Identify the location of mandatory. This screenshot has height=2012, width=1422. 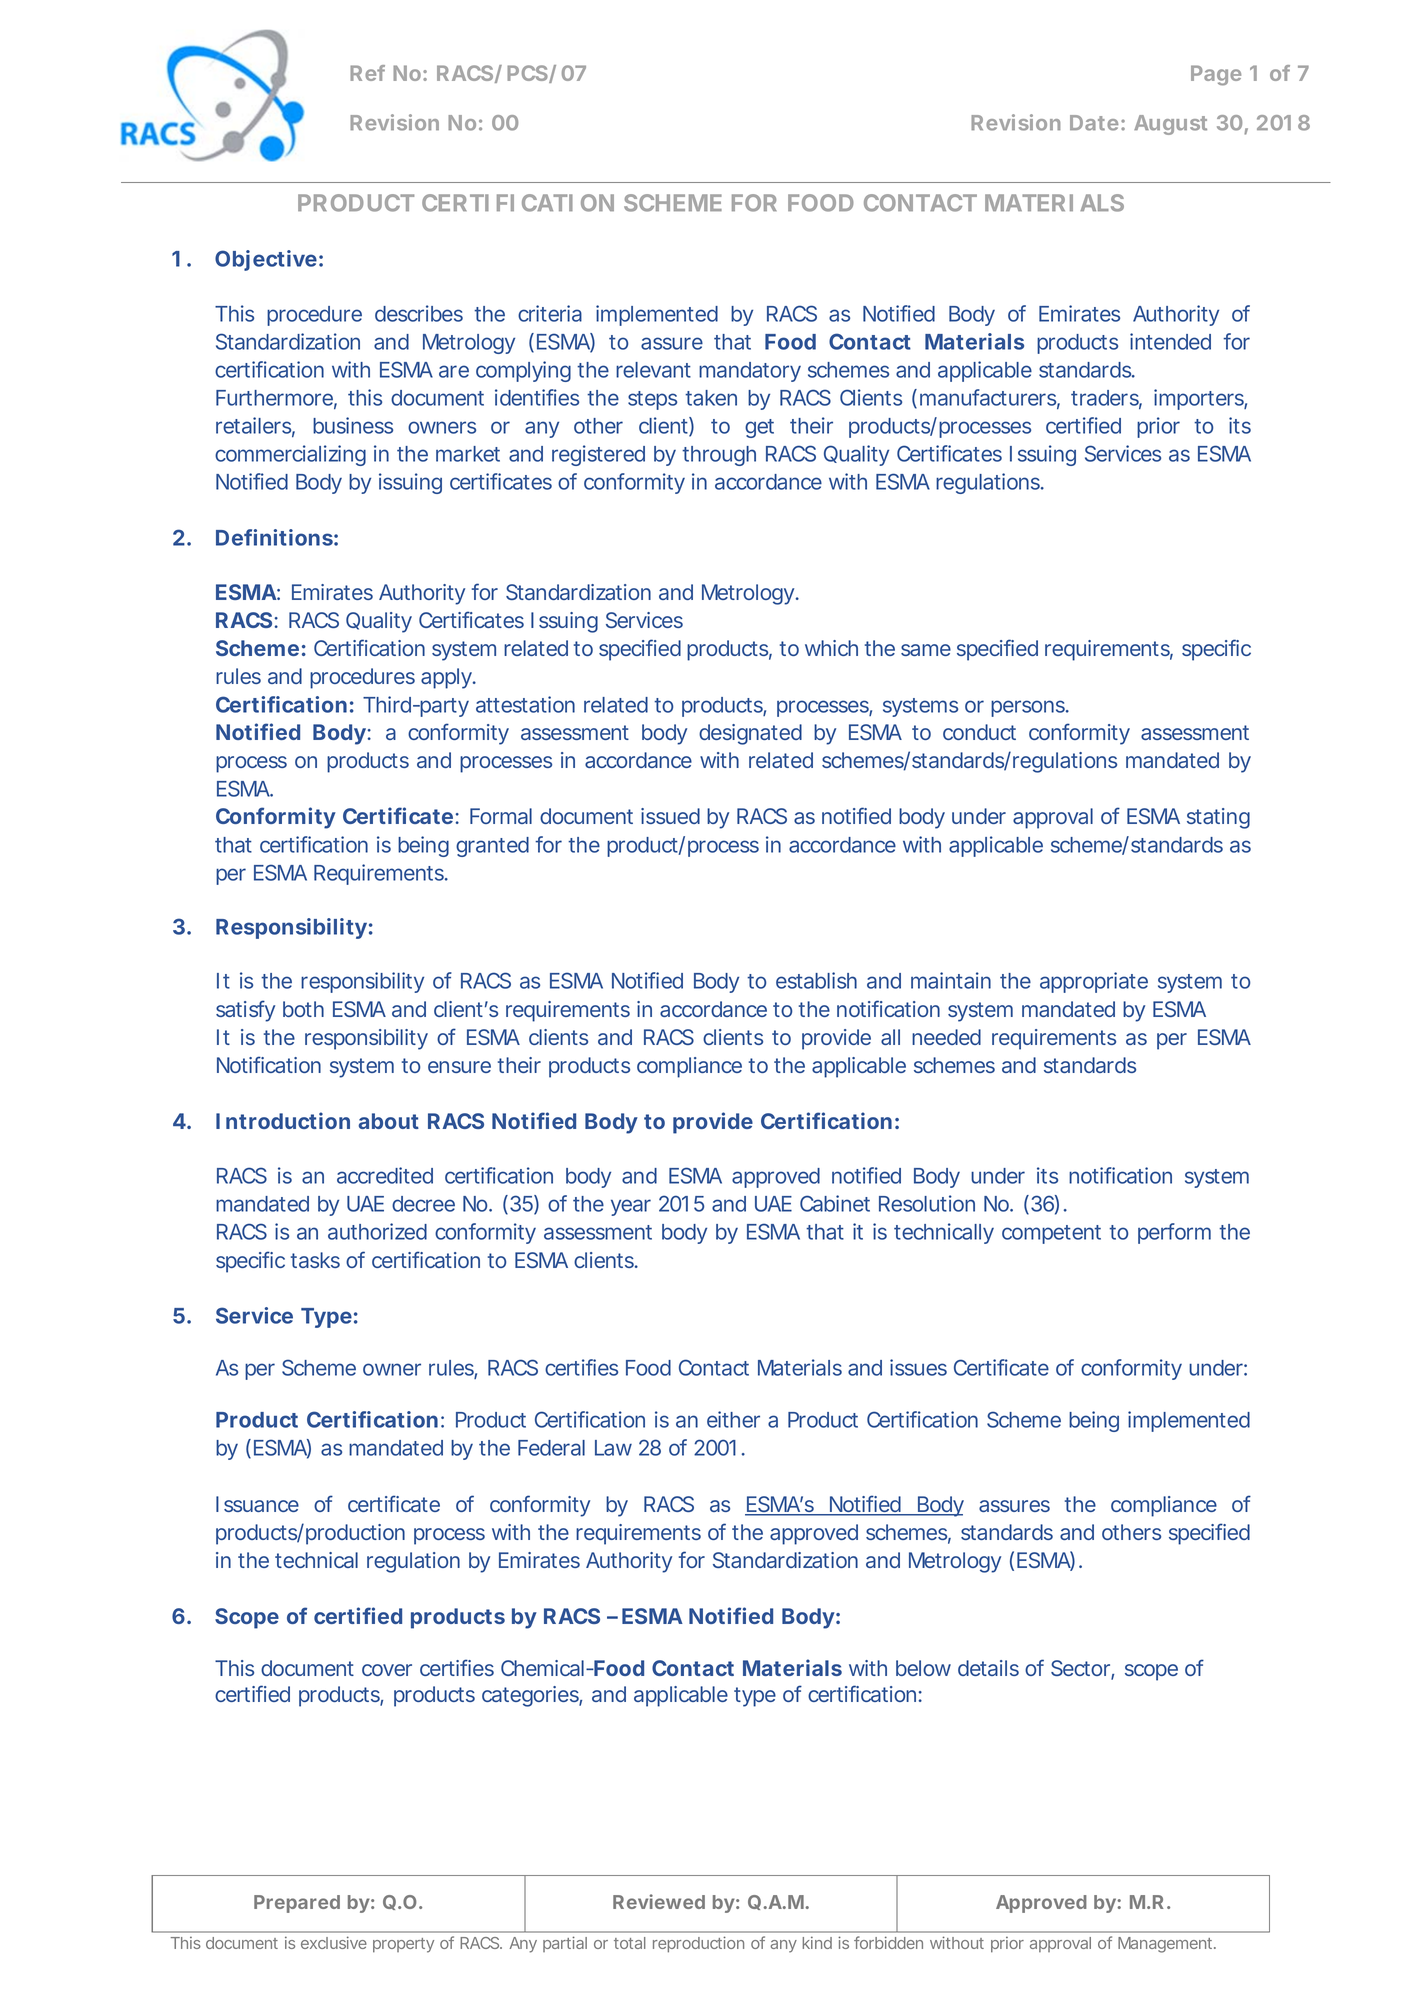
(750, 372).
